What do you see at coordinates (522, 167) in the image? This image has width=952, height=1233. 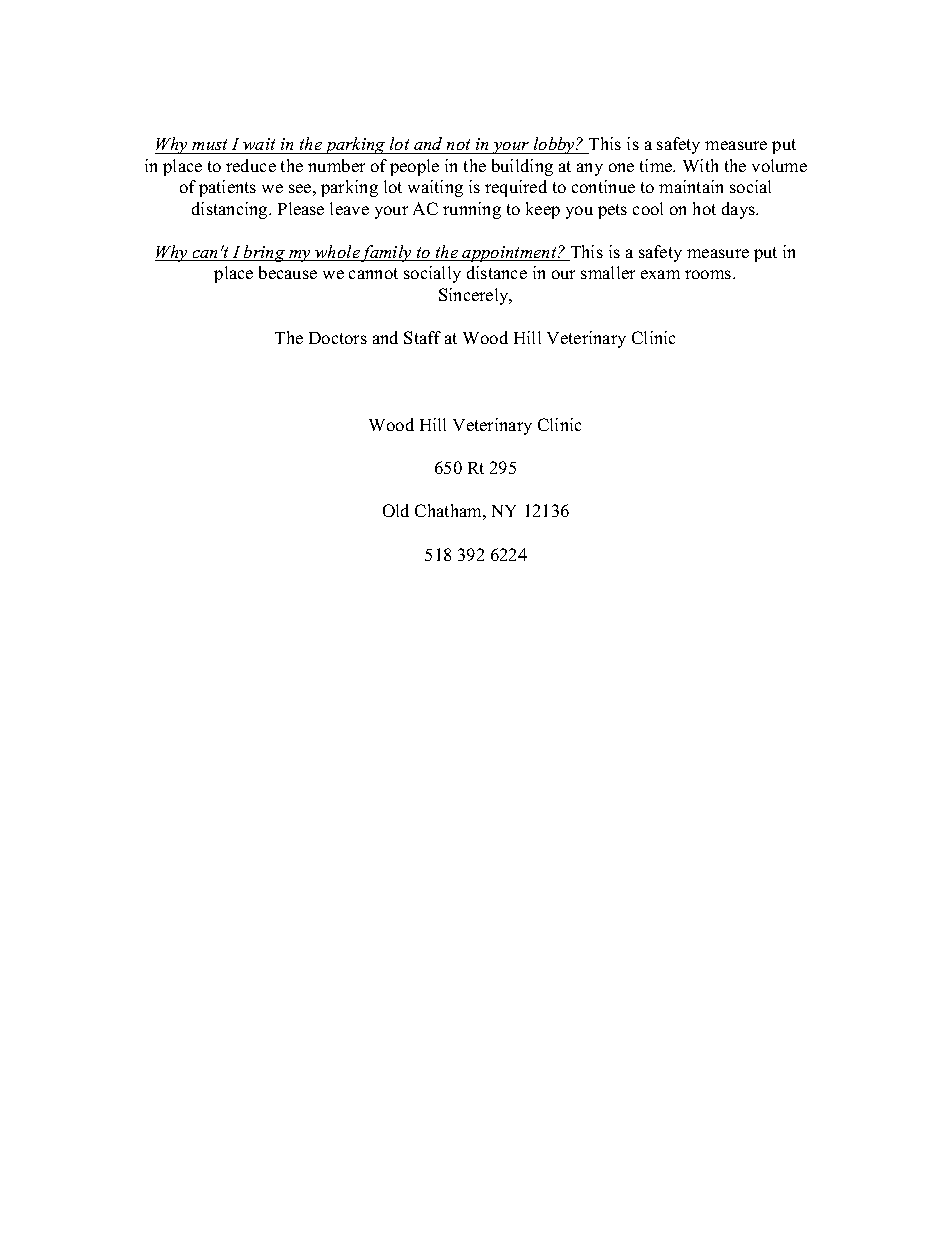 I see `building` at bounding box center [522, 167].
